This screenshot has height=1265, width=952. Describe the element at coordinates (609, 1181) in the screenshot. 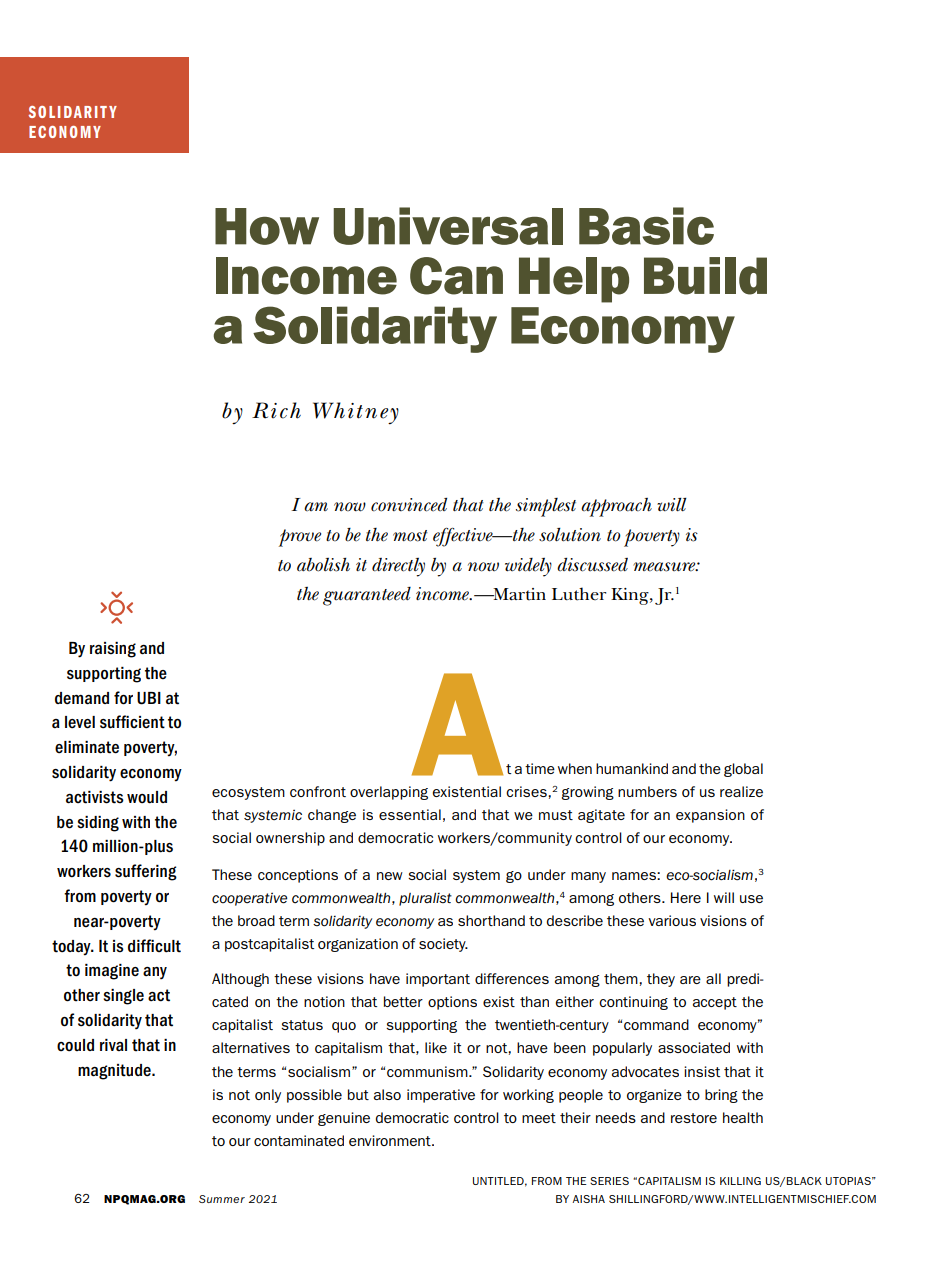

I see `SERIES` at that location.
